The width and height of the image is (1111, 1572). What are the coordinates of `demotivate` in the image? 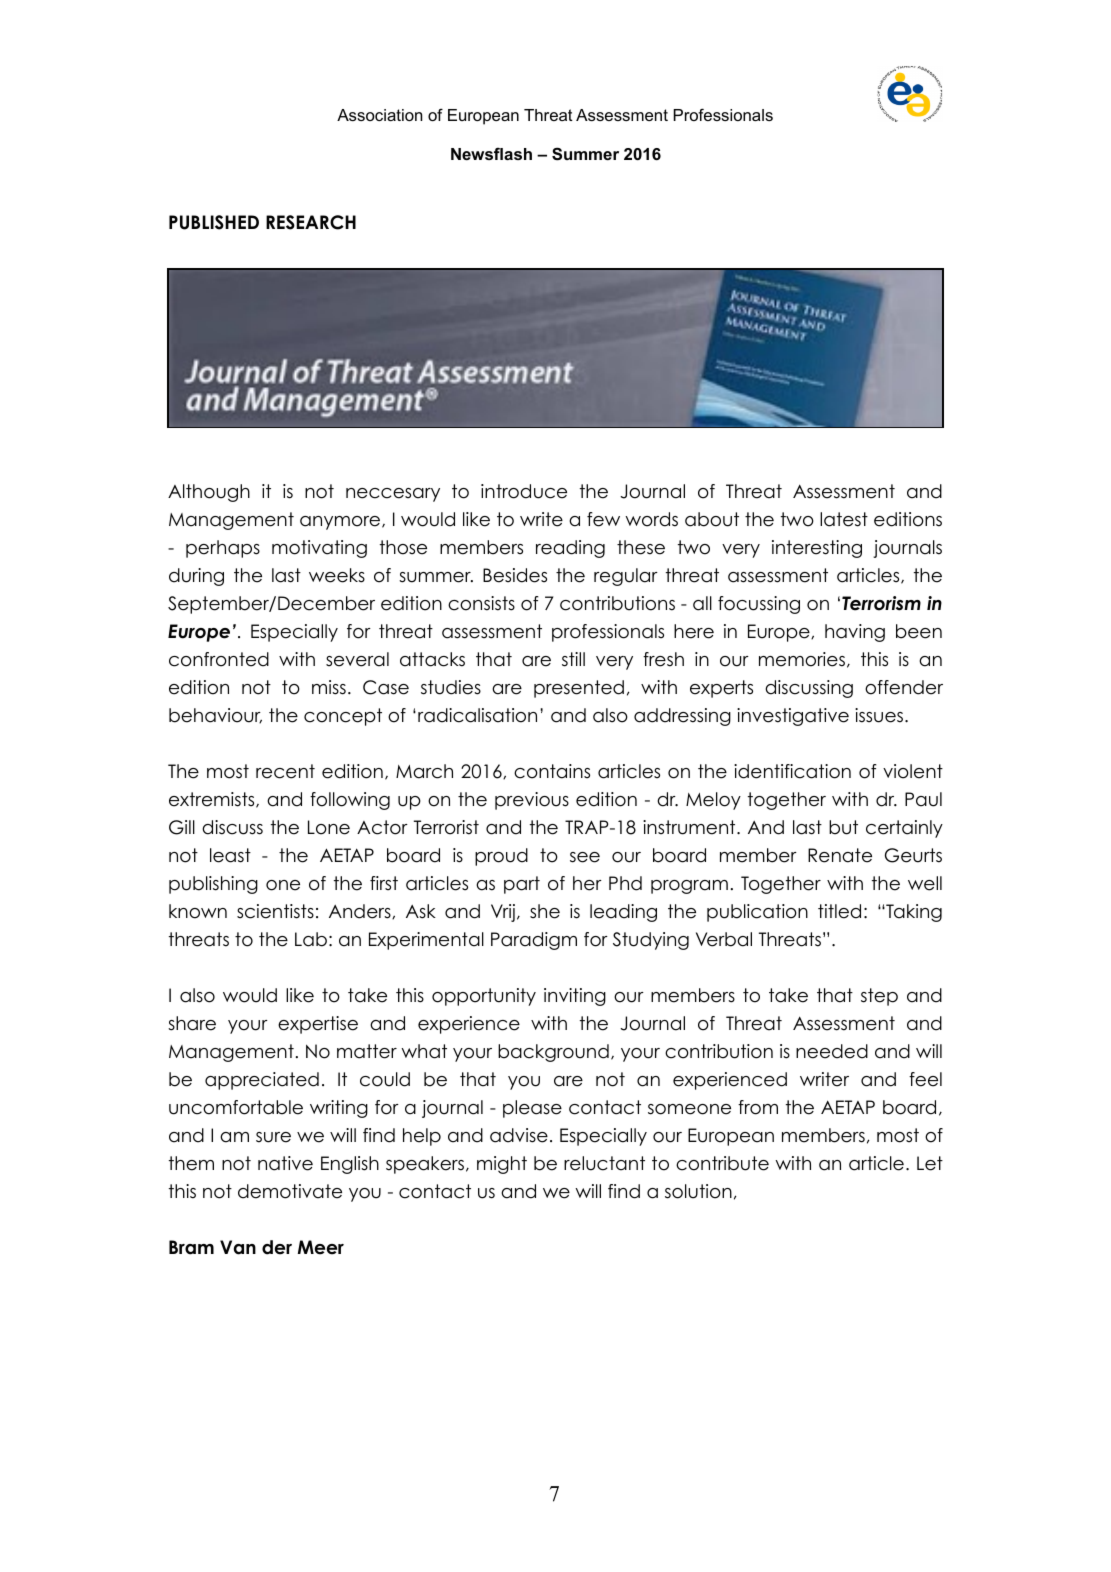 It's located at (290, 1191).
